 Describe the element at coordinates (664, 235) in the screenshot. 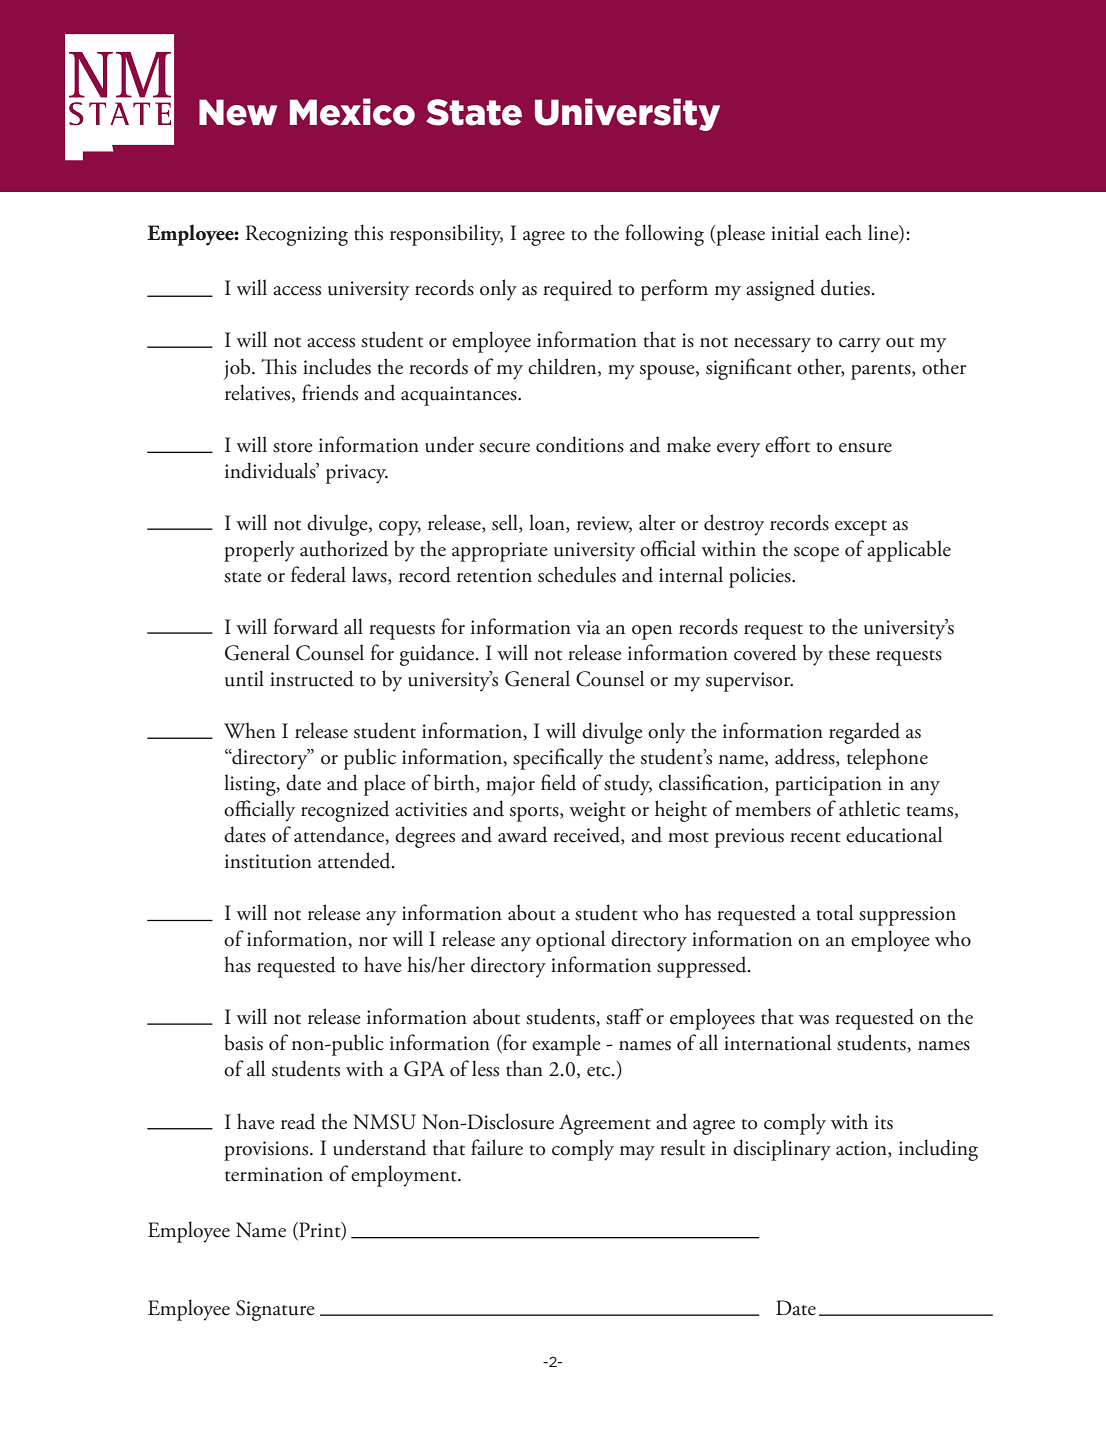

I see `following` at that location.
